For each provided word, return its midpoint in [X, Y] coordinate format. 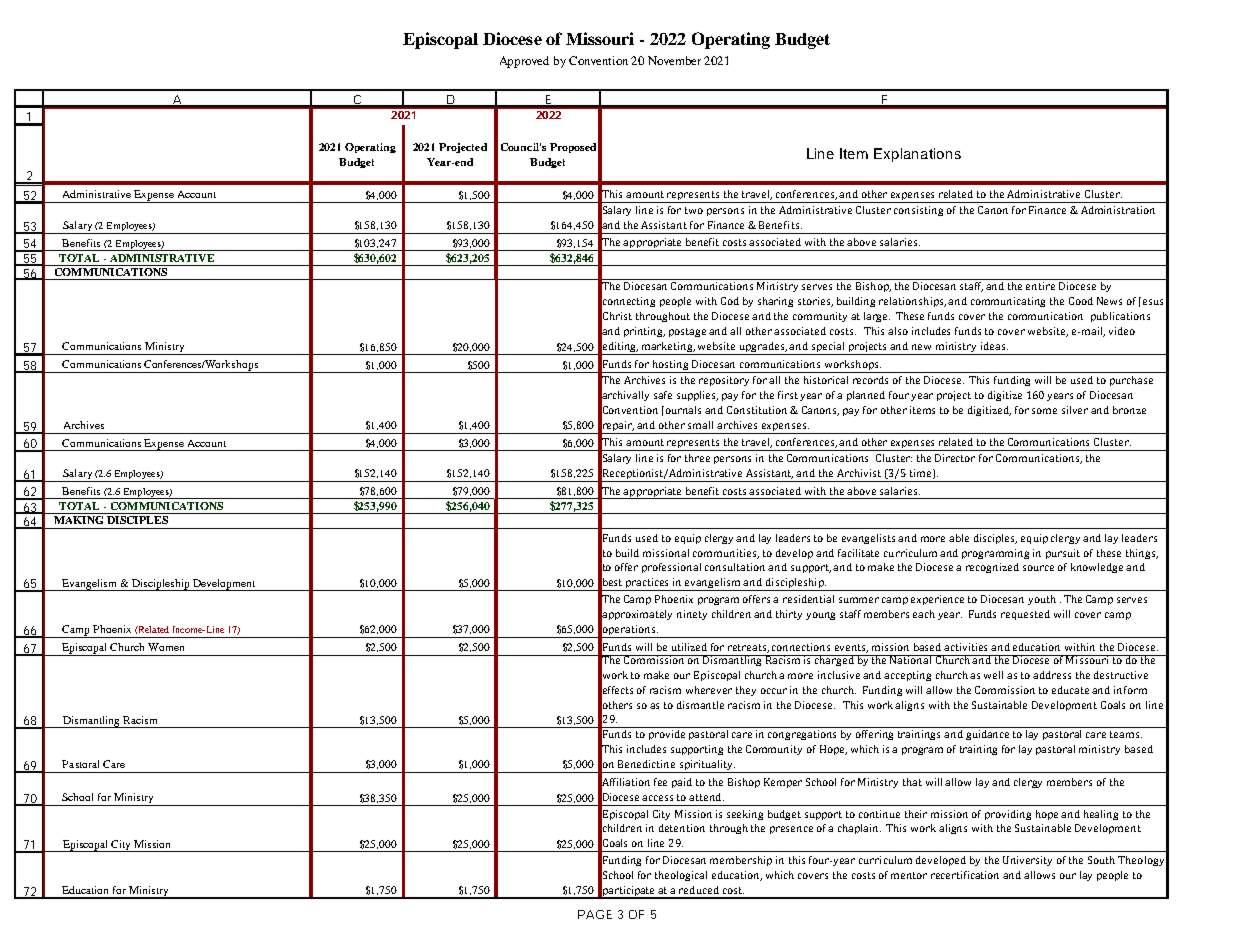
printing [644, 332]
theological [681, 876]
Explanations [917, 155]
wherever [709, 690]
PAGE [595, 914]
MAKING [79, 518]
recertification [965, 875]
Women [166, 647]
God [730, 301]
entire [1040, 286]
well [993, 675]
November [674, 60]
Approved [524, 62]
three [697, 458]
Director [955, 458]
